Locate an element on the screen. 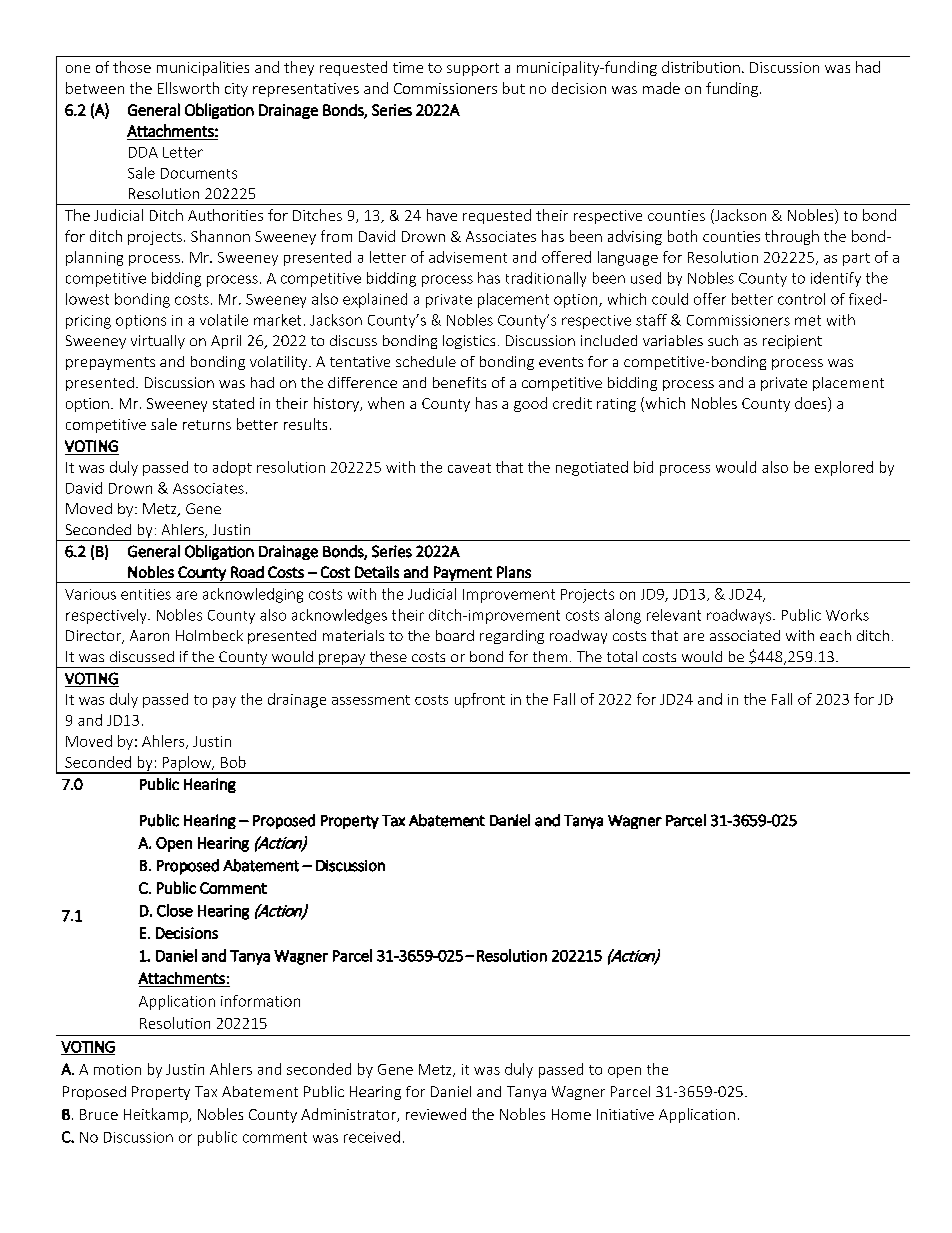 Image resolution: width=952 pixels, height=1233 pixels. upfront is located at coordinates (480, 700).
